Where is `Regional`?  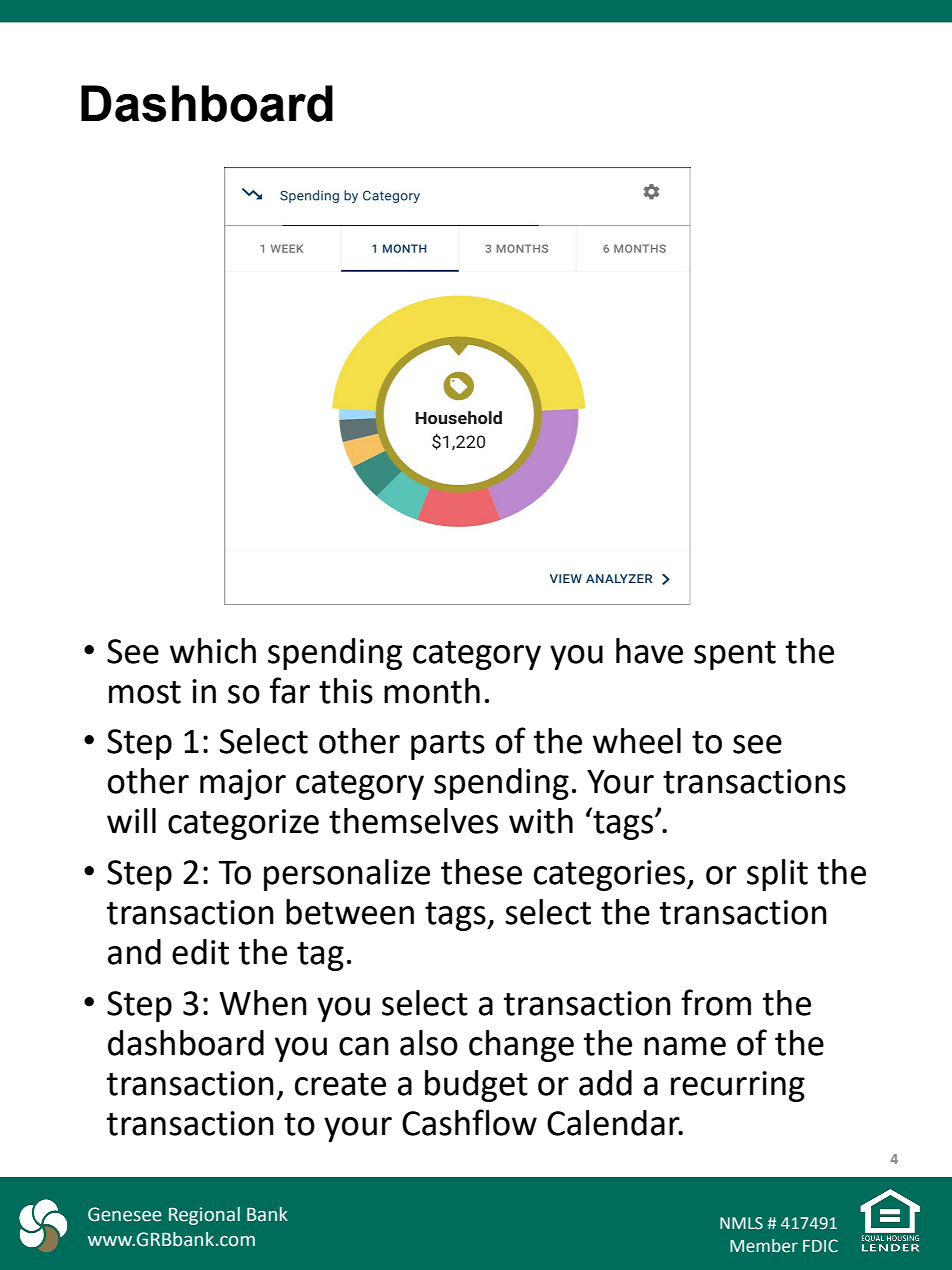
Regional is located at coordinates (204, 1216).
